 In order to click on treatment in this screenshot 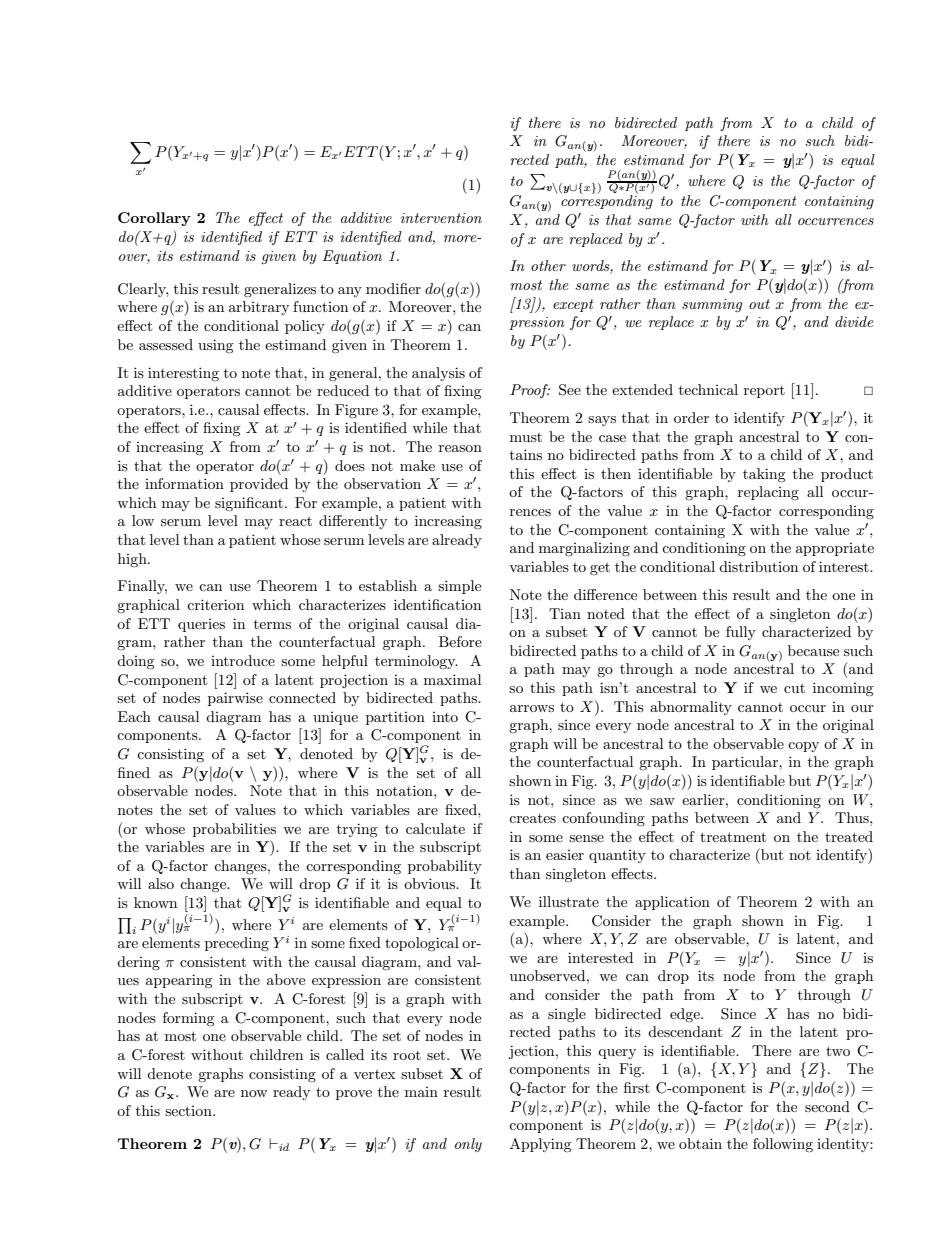, I will do `click(733, 837)`.
